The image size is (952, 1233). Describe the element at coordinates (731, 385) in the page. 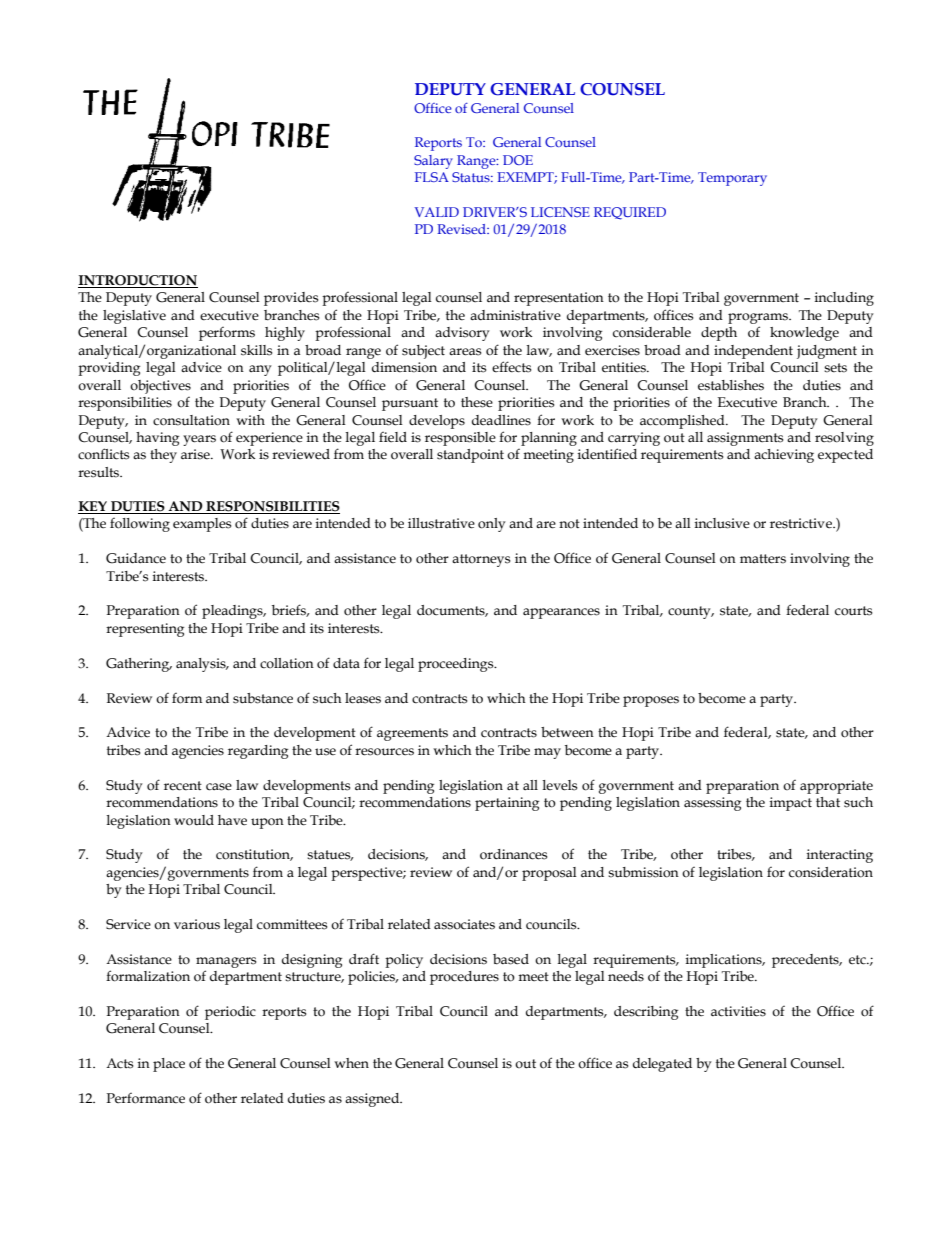

I see `establishes` at that location.
